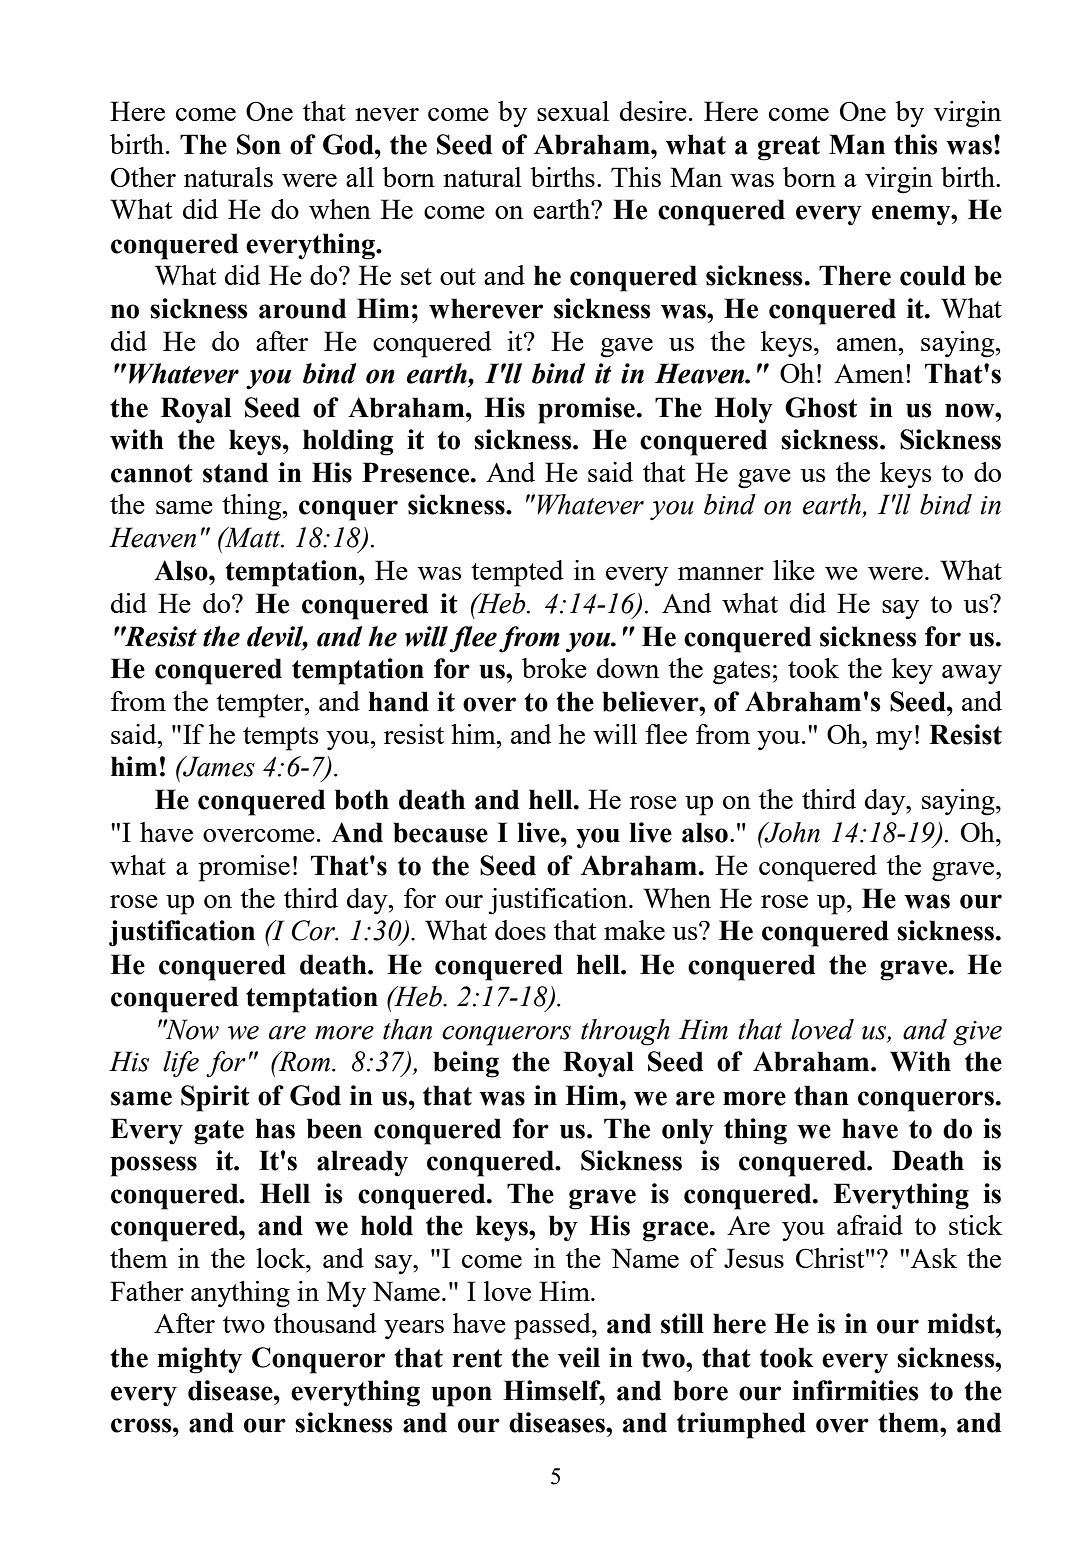  Describe the element at coordinates (625, 1032) in the screenshot. I see `through` at that location.
